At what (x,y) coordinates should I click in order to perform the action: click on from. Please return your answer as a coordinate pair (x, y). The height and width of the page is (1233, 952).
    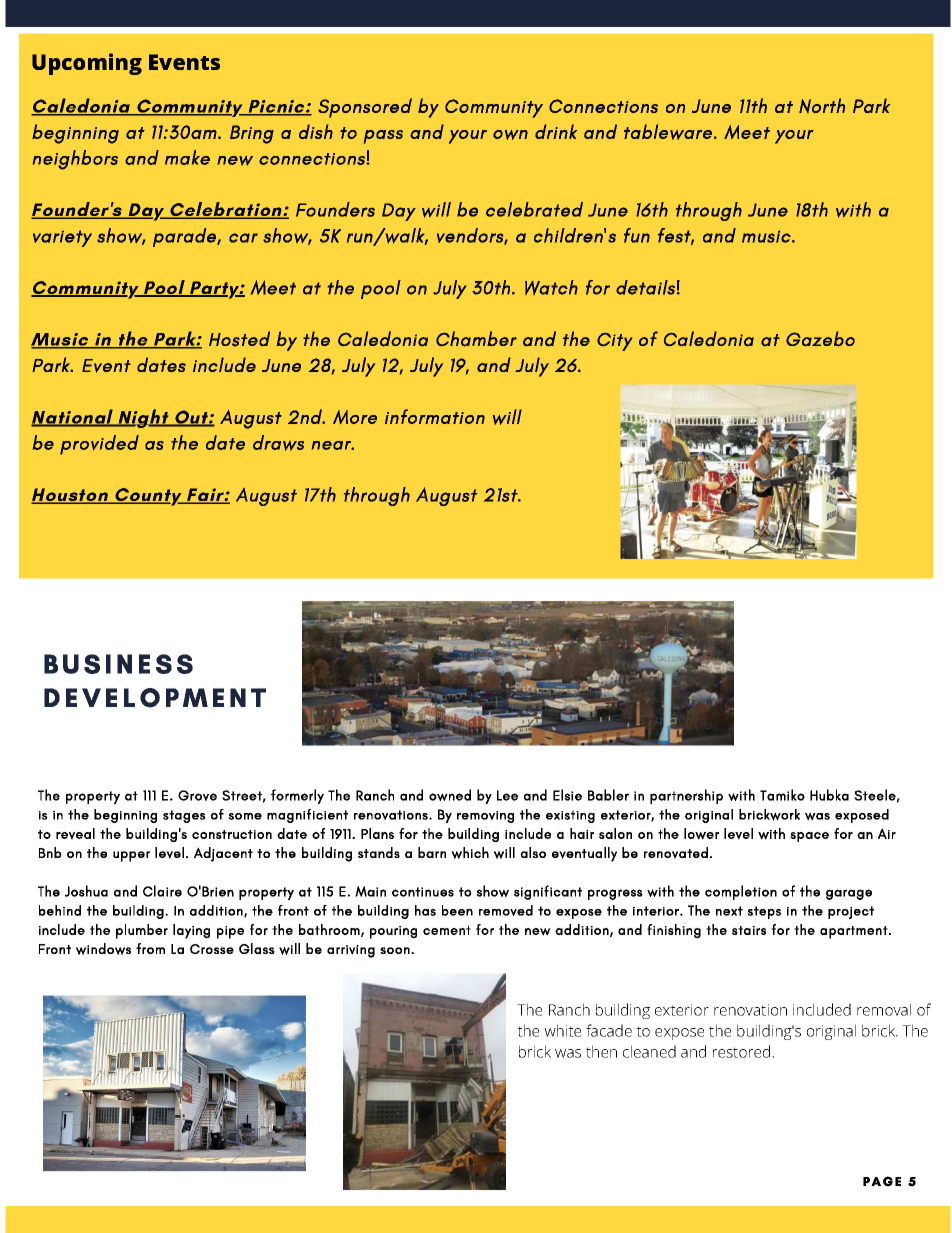
    Looking at the image, I should click on (150, 948).
